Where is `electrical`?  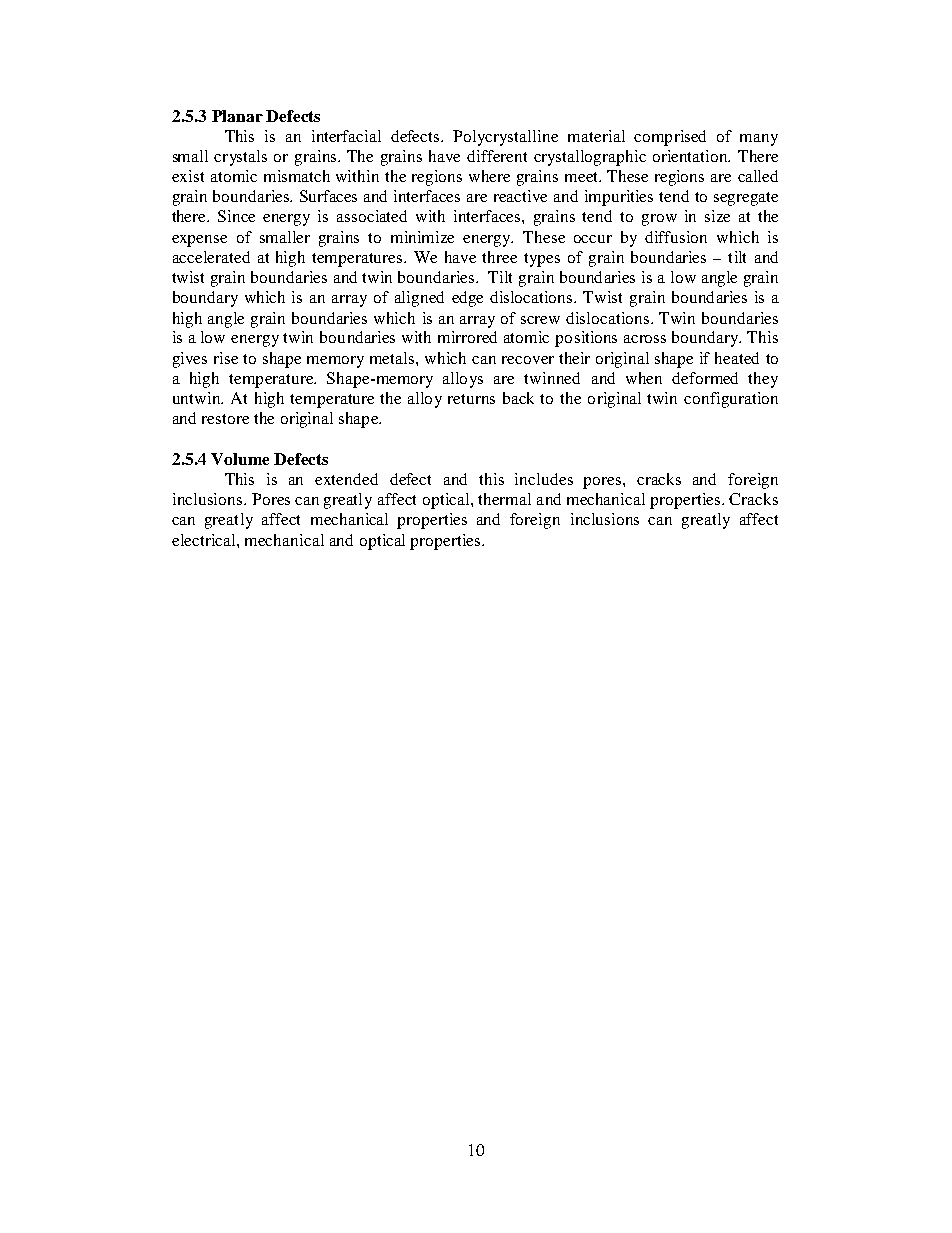 electrical is located at coordinates (205, 540).
